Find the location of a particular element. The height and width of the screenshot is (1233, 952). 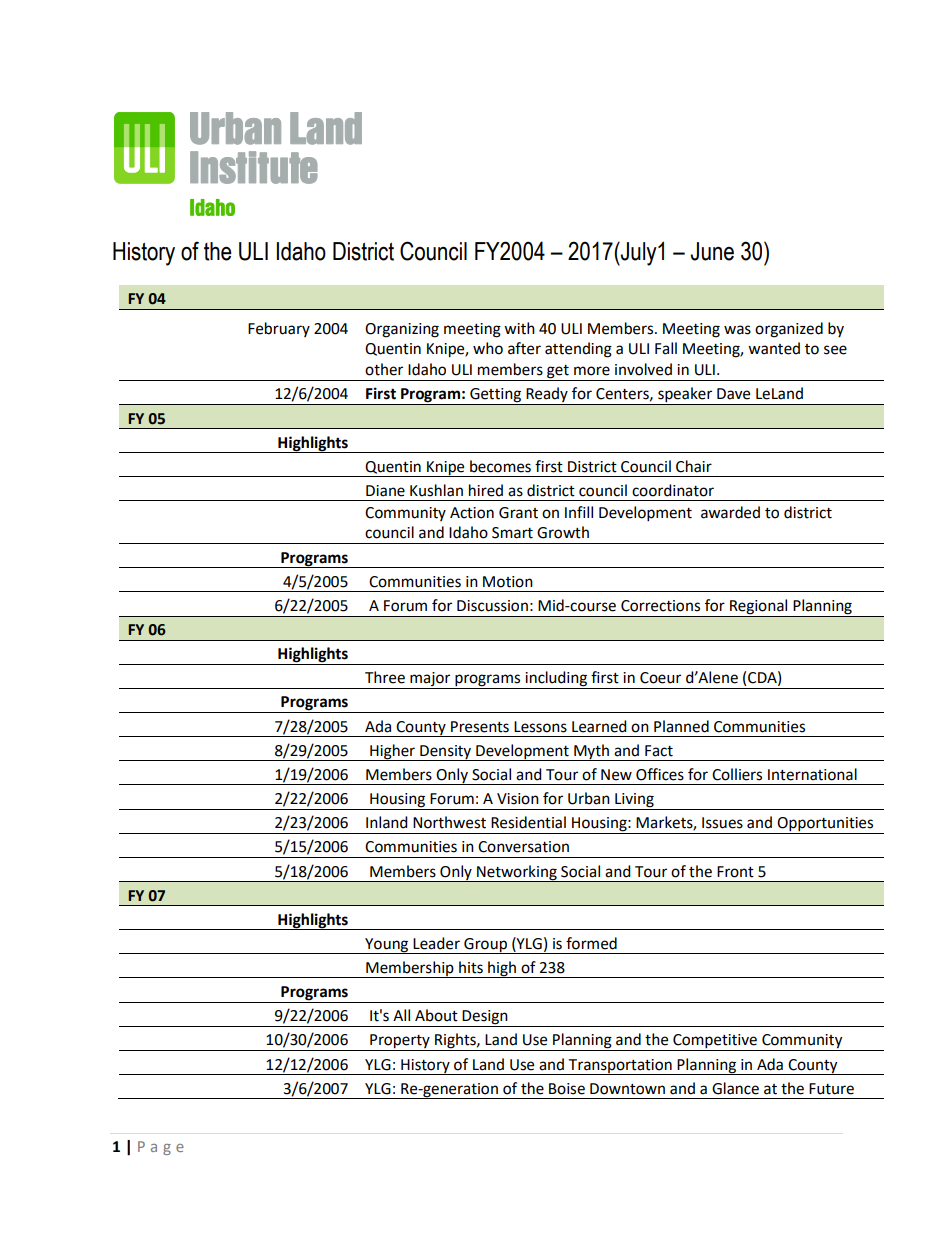

with is located at coordinates (519, 328).
